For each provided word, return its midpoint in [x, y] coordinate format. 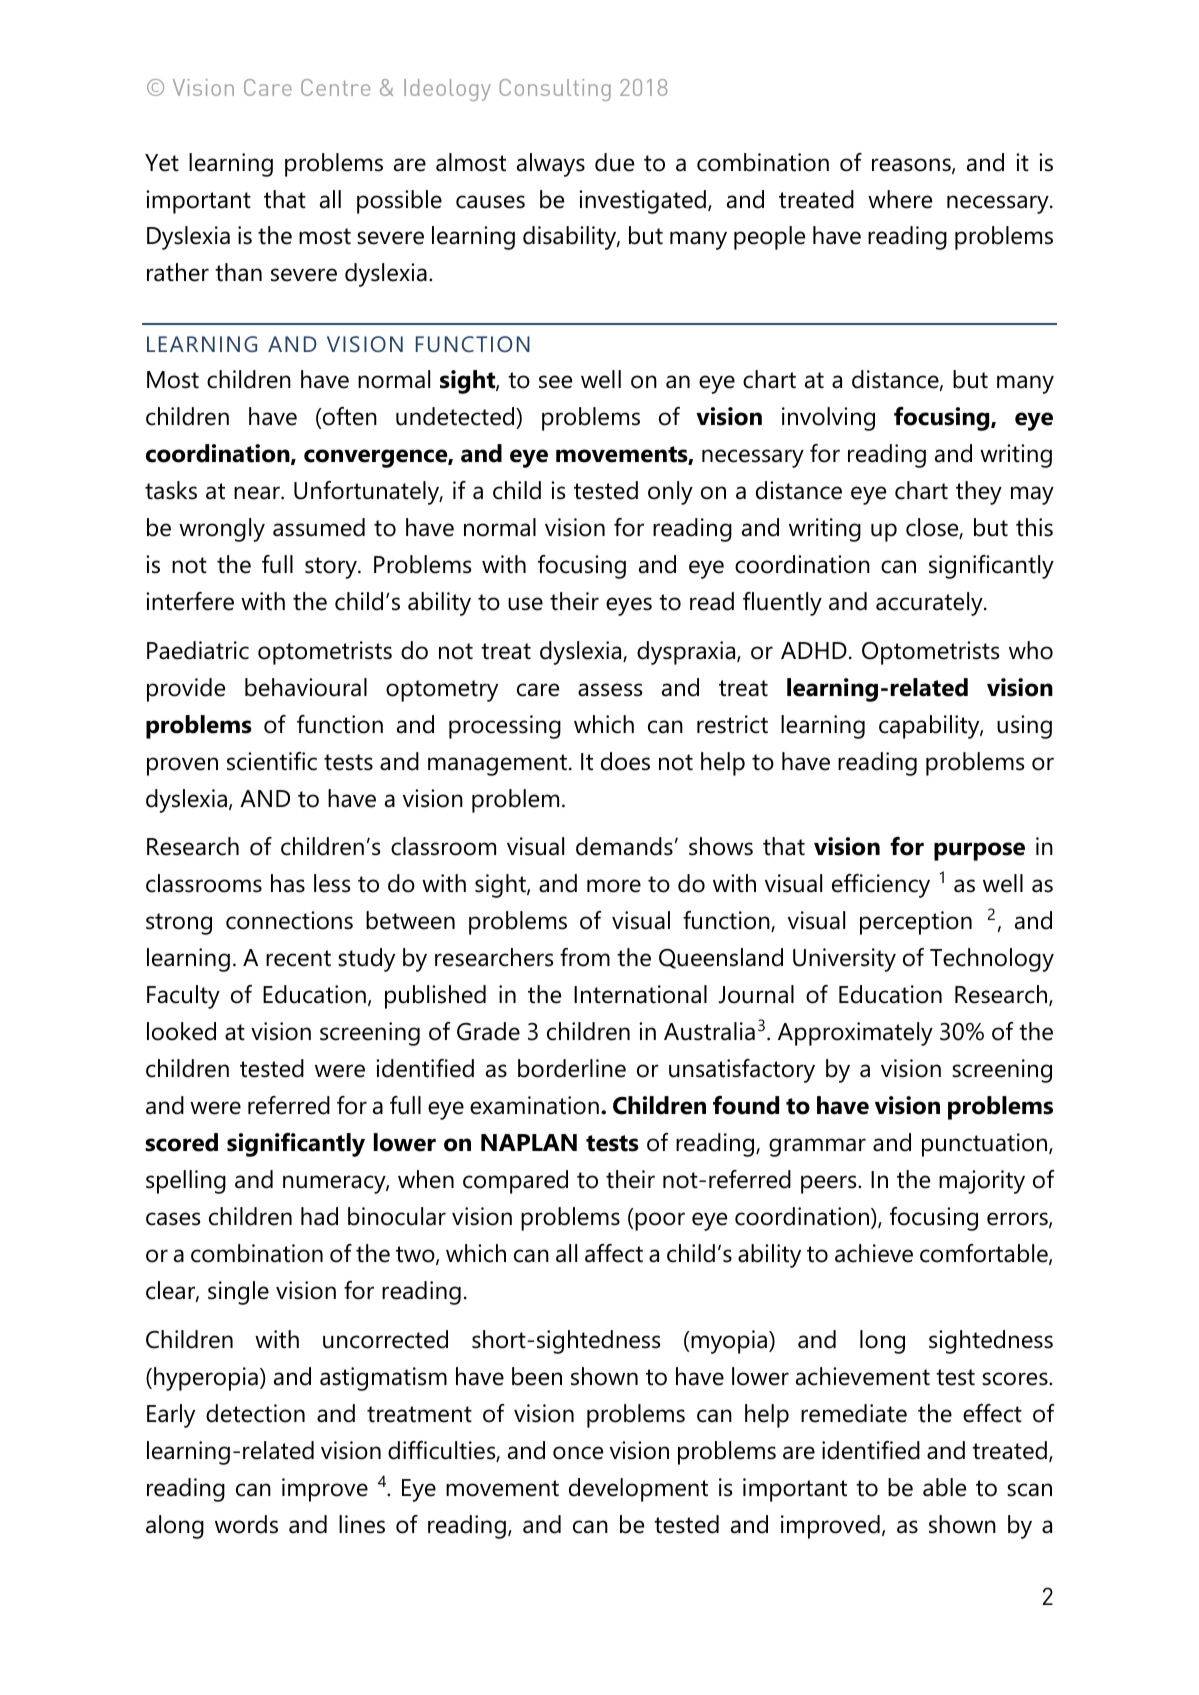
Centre [335, 87]
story [332, 568]
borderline [572, 1068]
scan [1029, 1490]
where [900, 199]
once [578, 1453]
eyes [629, 606]
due [614, 162]
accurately [930, 604]
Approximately [855, 1034]
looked [181, 1031]
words [246, 1524]
